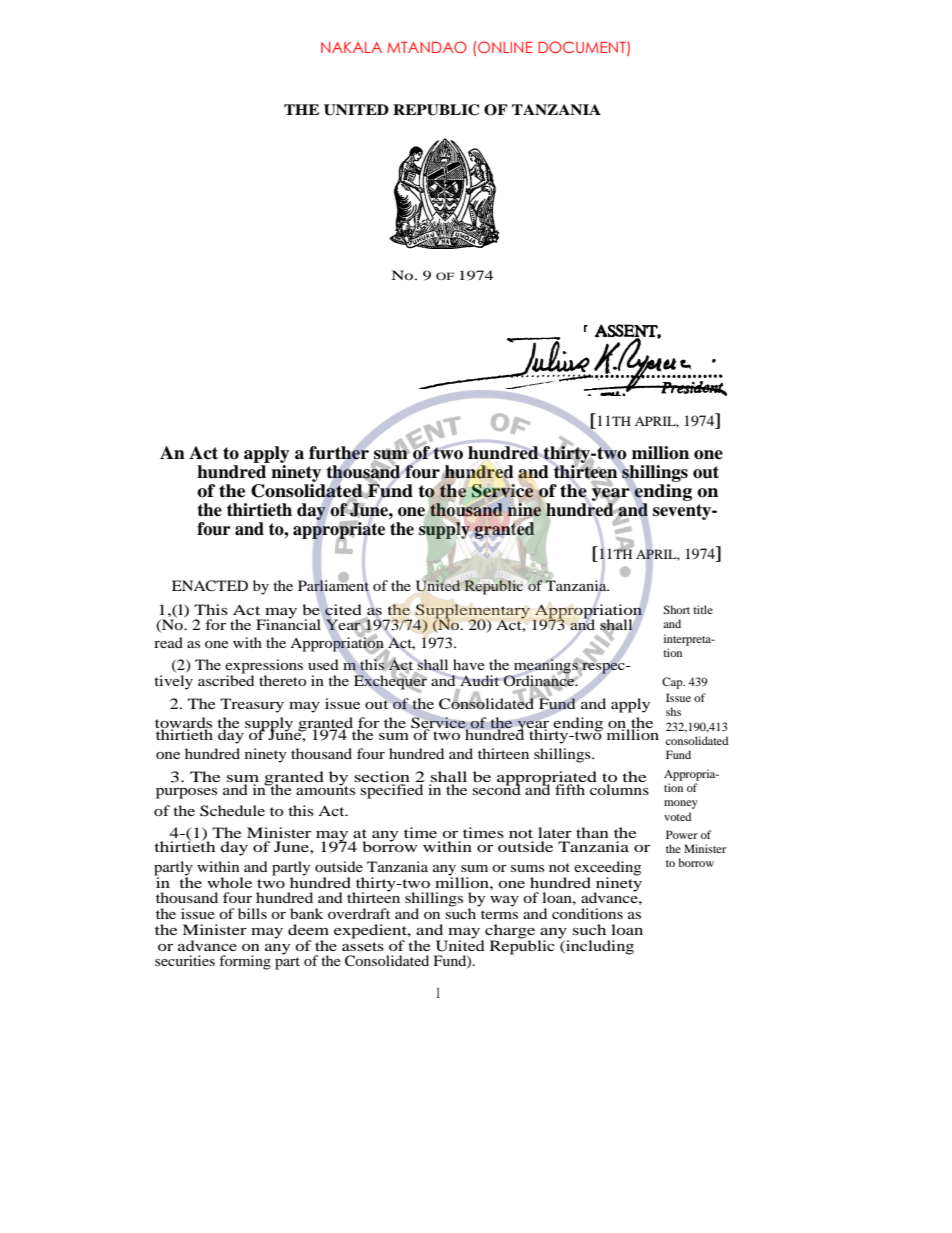 This screenshot has width=952, height=1233. What do you see at coordinates (252, 913) in the screenshot?
I see `bills` at bounding box center [252, 913].
